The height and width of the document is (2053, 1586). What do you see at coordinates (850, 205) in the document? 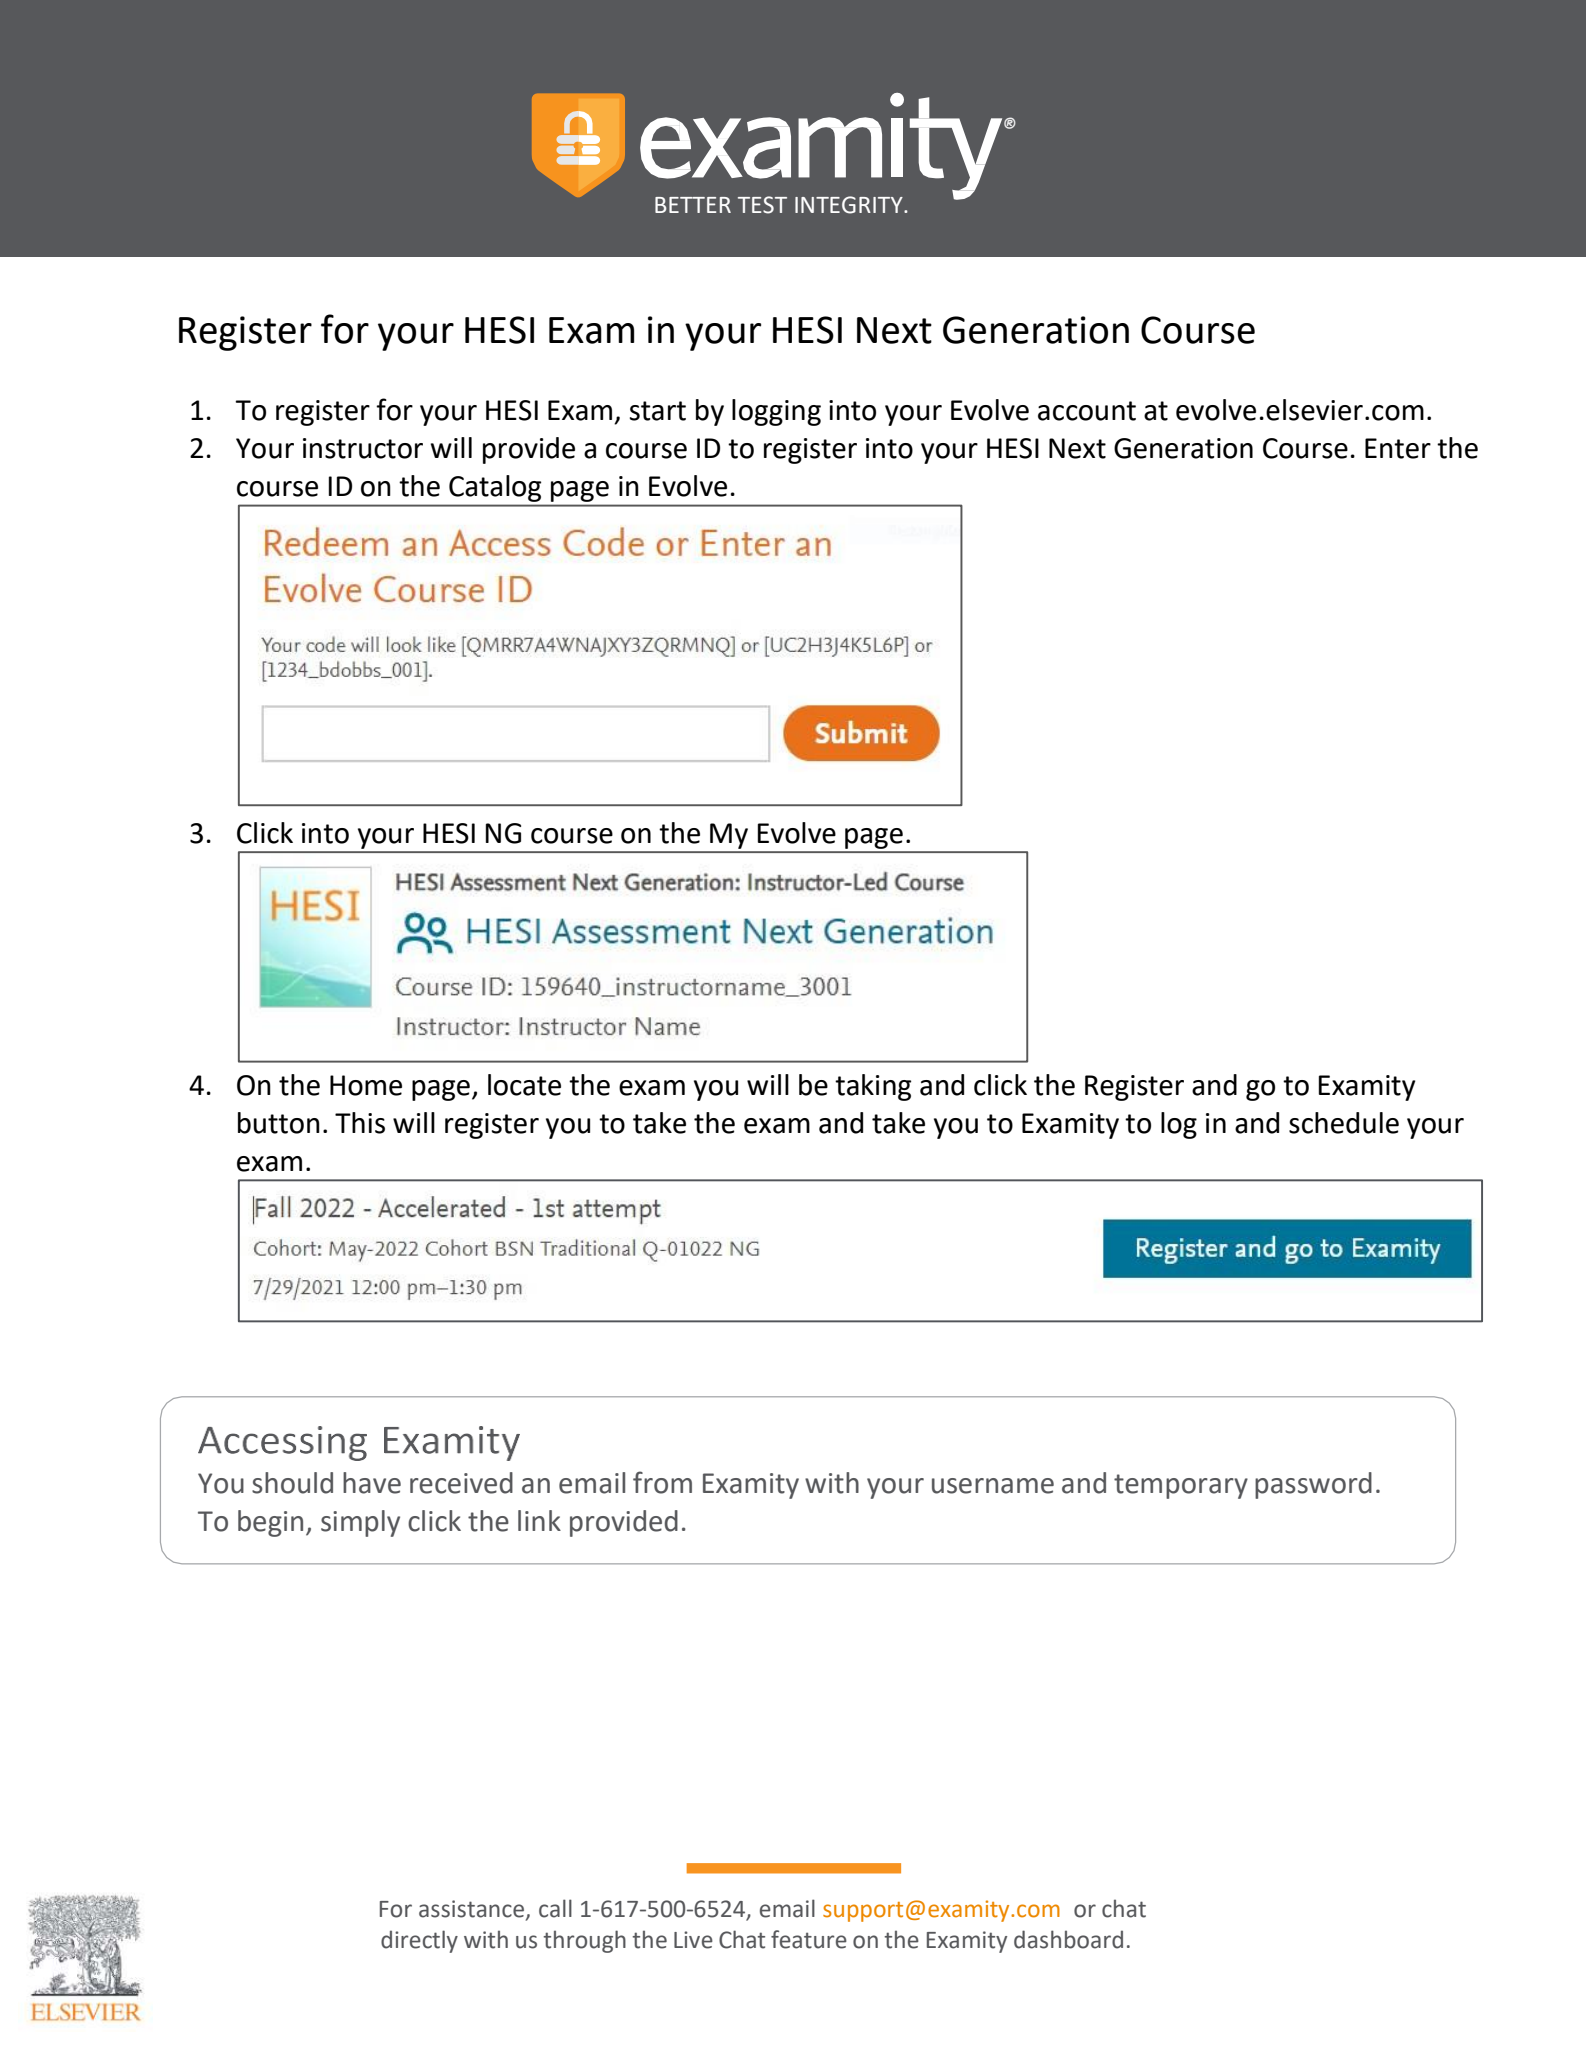
I see `INTEGRITY` at bounding box center [850, 205].
